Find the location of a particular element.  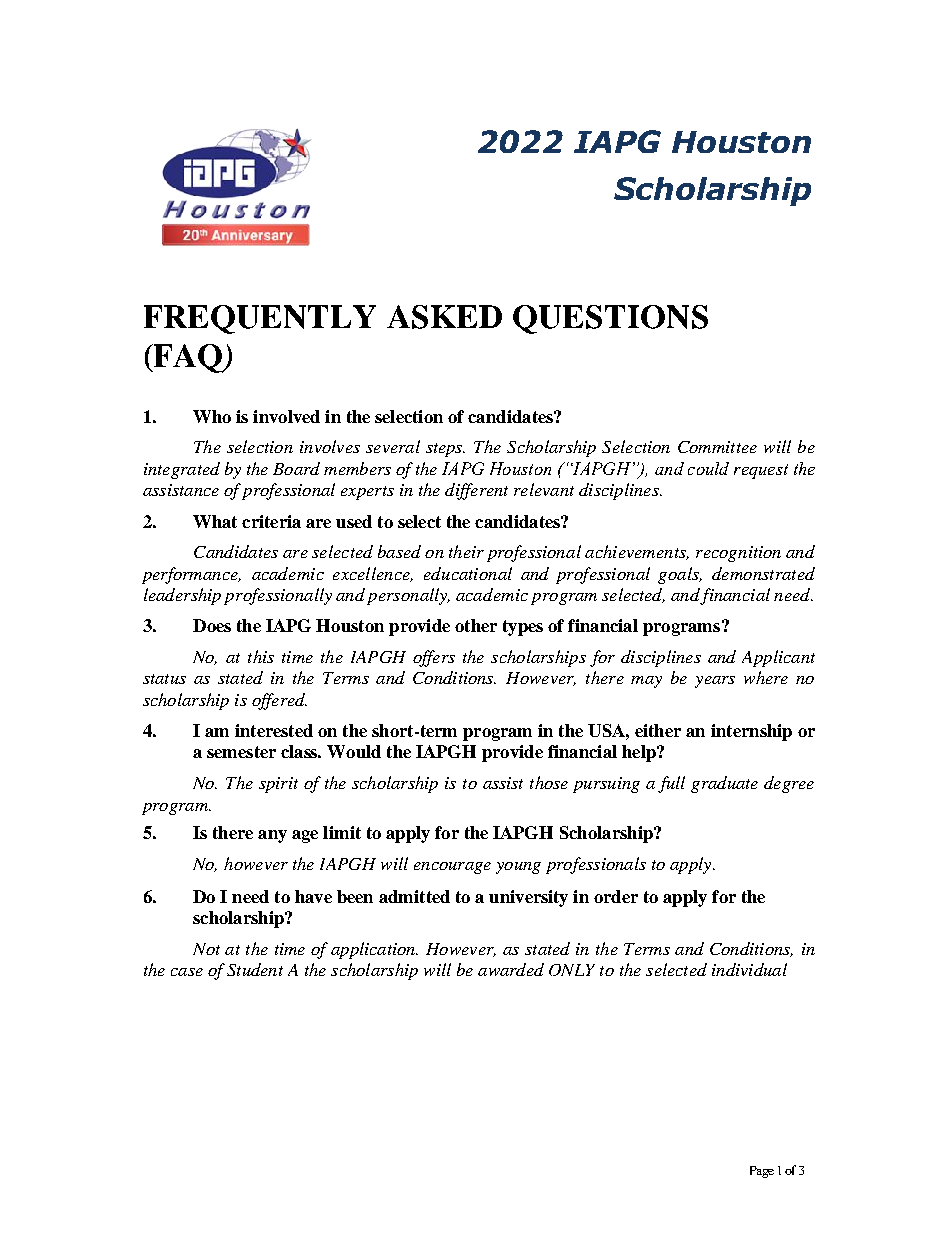

recognition is located at coordinates (738, 554).
